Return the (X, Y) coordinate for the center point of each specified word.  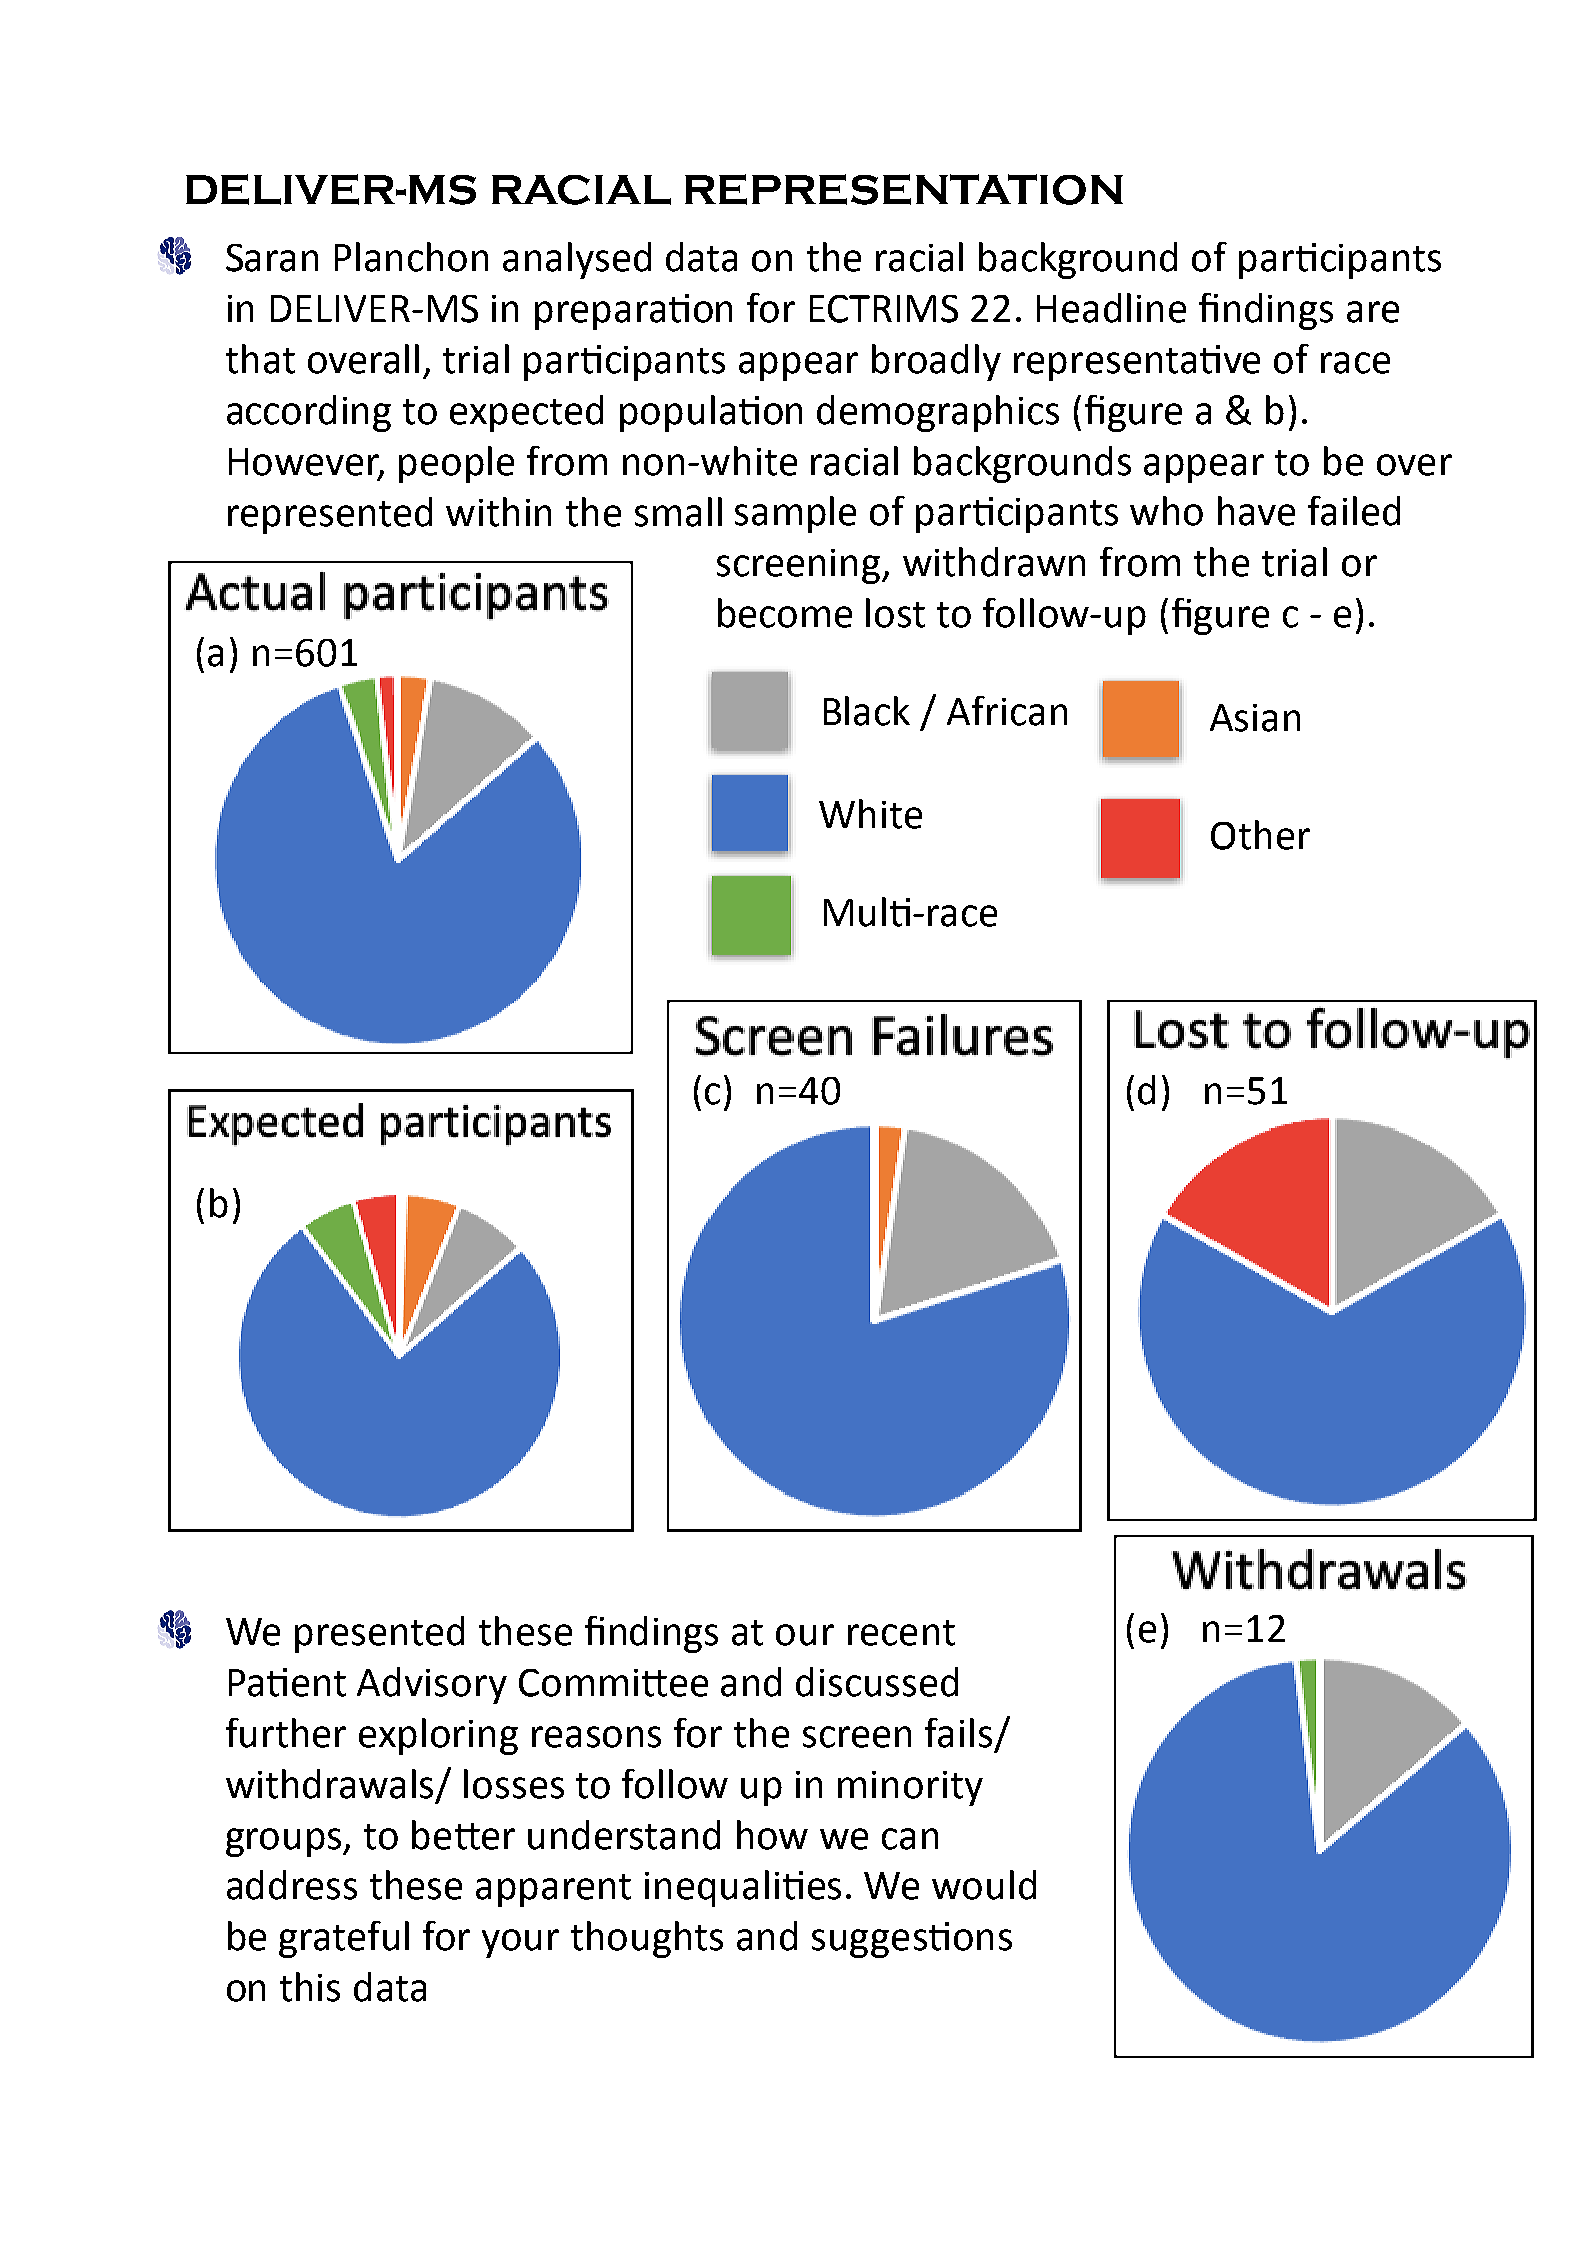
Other (1260, 835)
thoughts (647, 1939)
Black (867, 711)
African (1007, 711)
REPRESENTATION (904, 189)
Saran (272, 258)
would (984, 1885)
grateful (344, 1939)
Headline (1111, 308)
